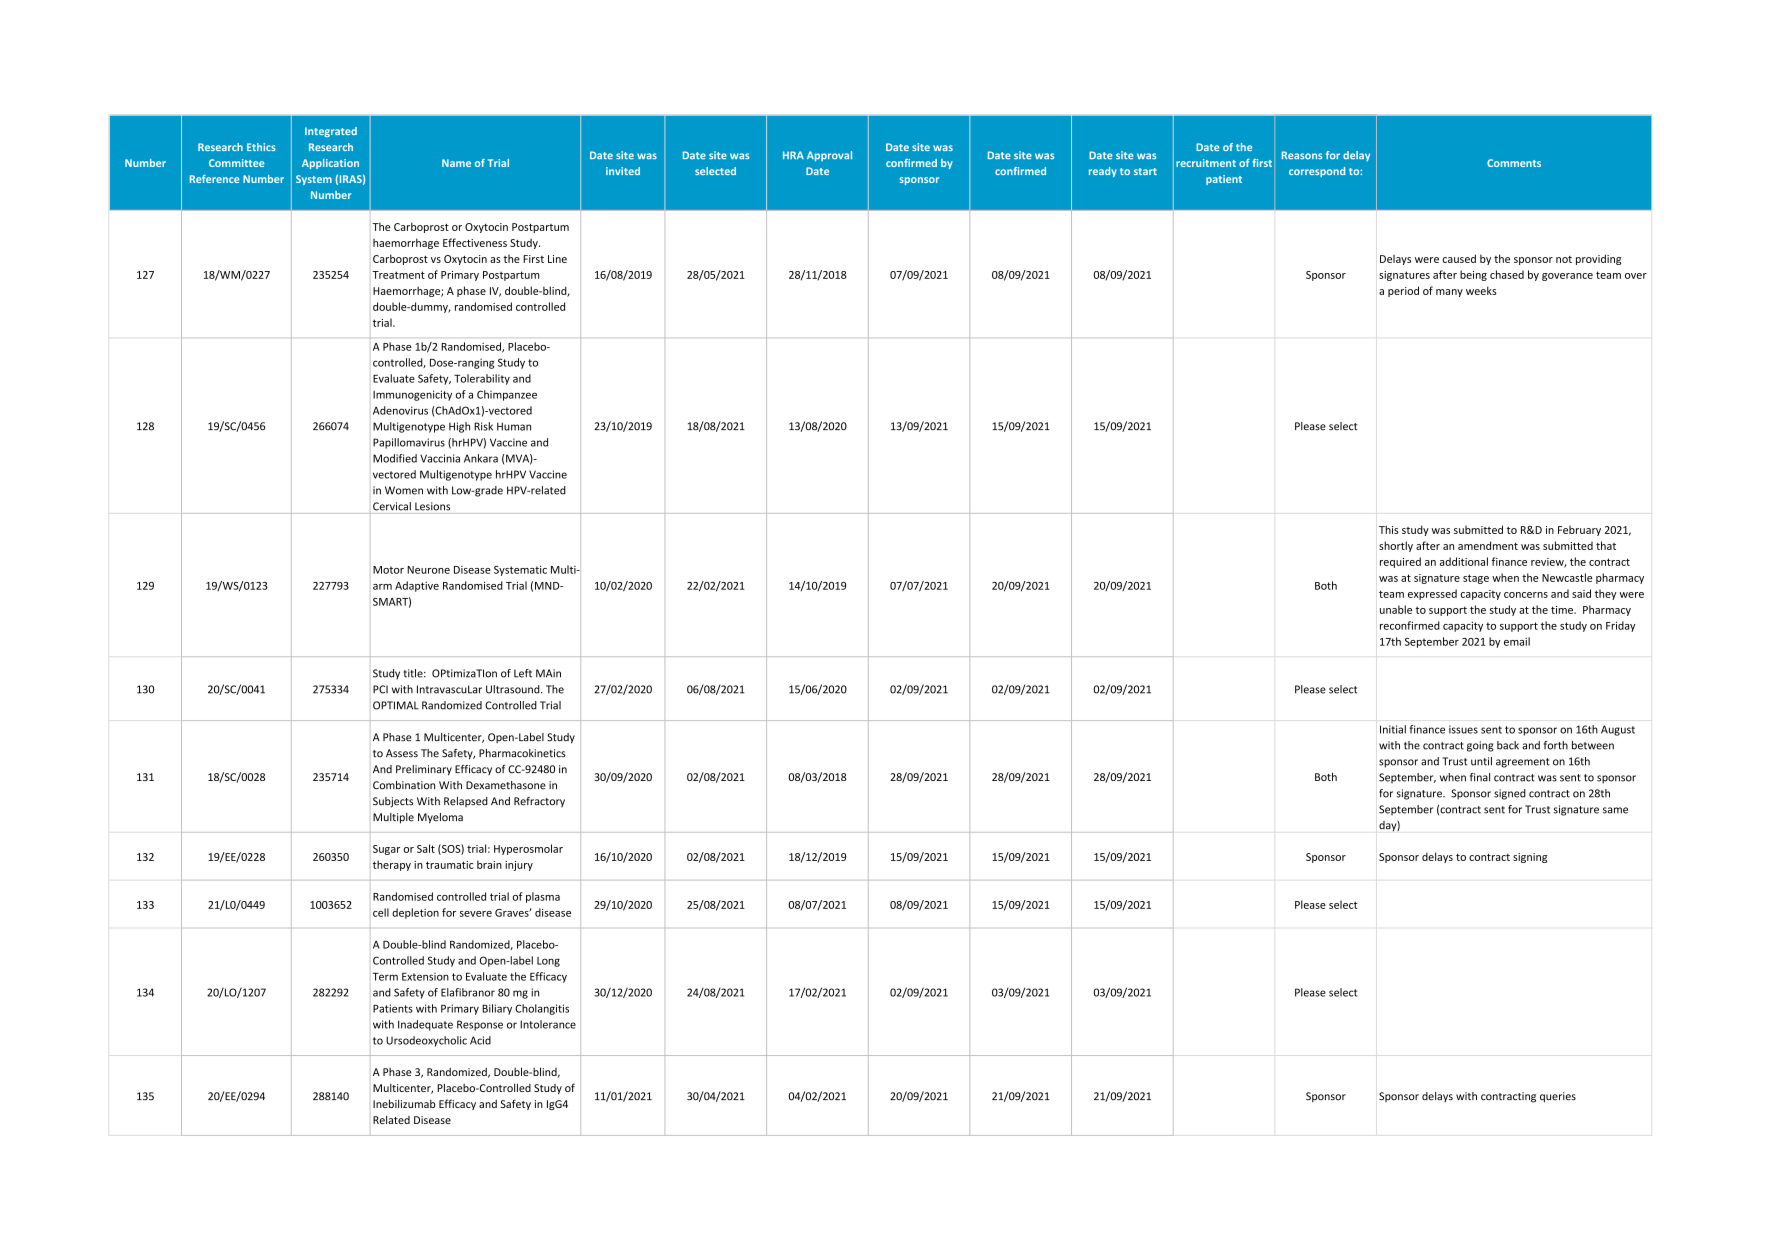 The height and width of the image is (1257, 1778). Describe the element at coordinates (386, 850) in the image. I see `Sugar` at that location.
